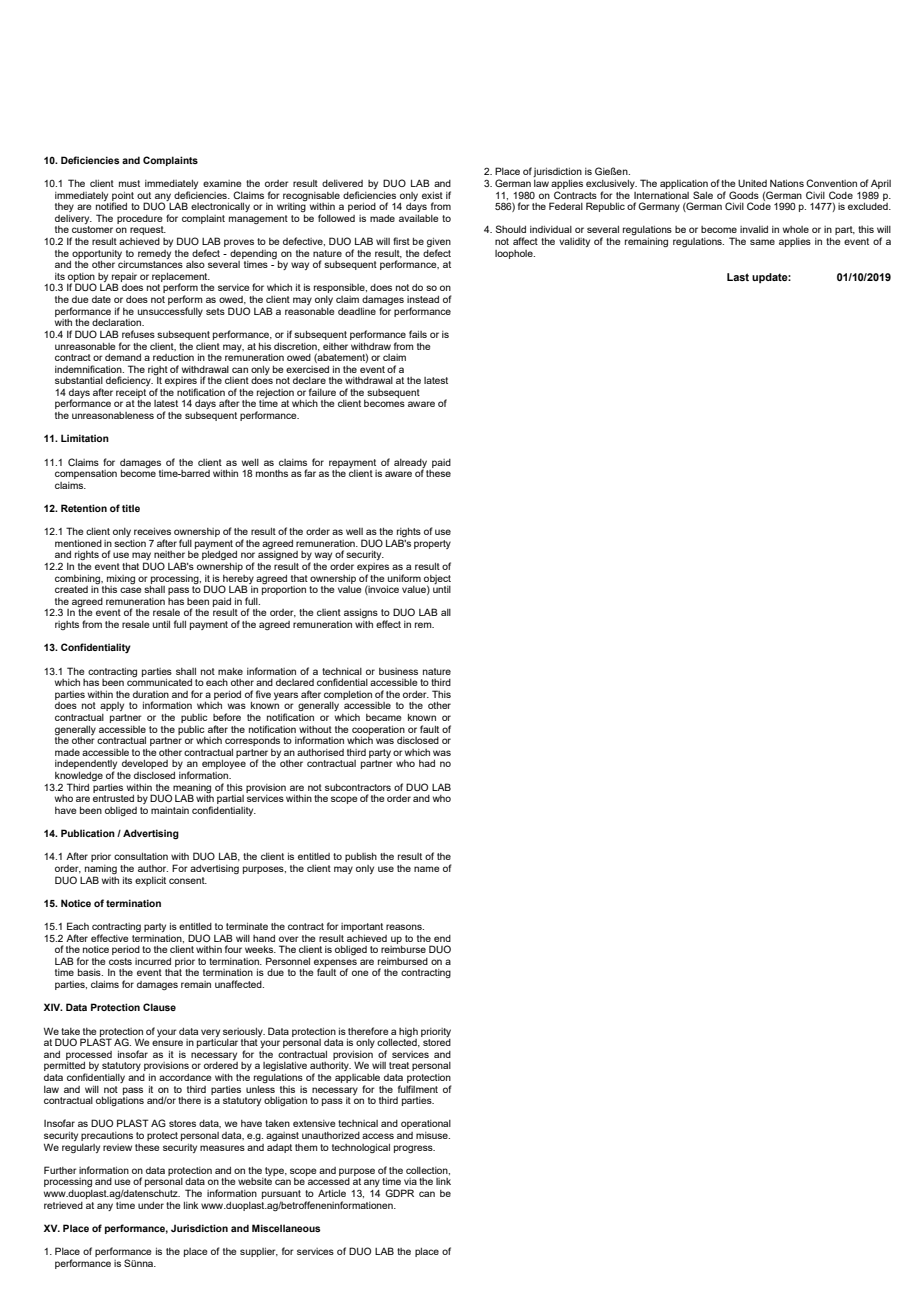 The image size is (924, 1308). I want to click on object, so click(437, 580).
